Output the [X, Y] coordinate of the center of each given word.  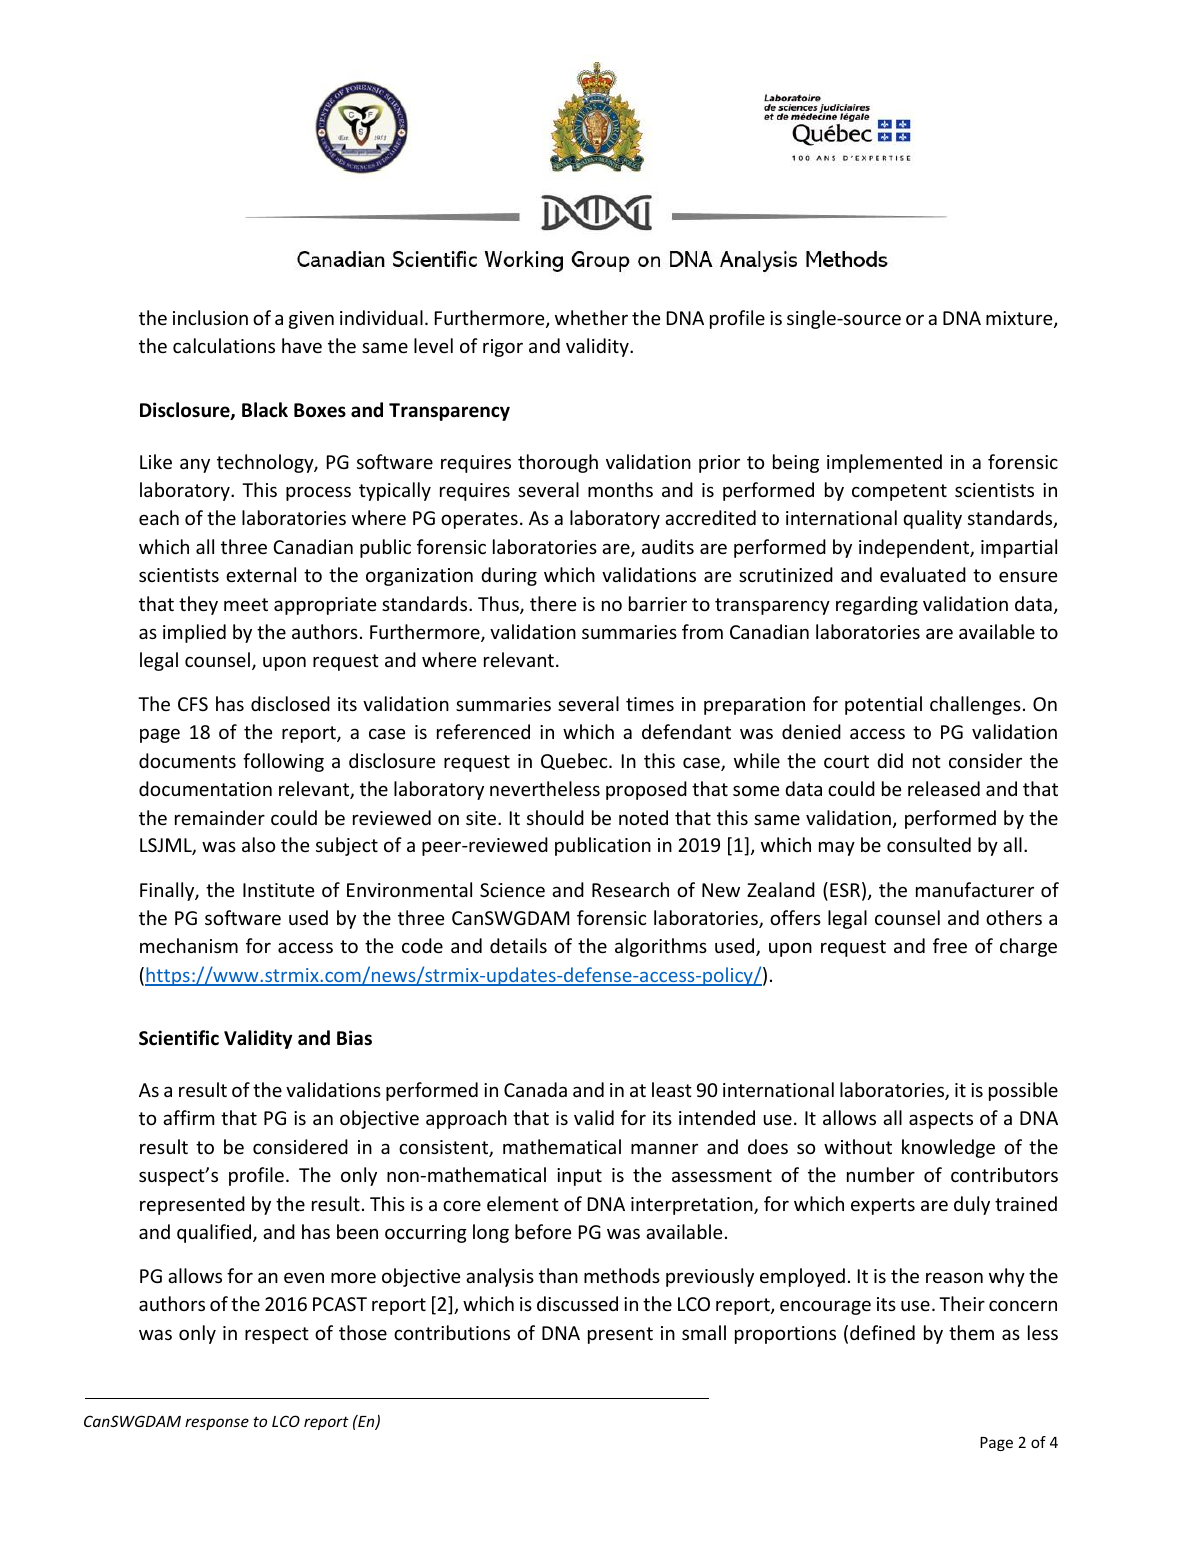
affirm [188, 1117]
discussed [577, 1303]
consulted [929, 844]
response [217, 1424]
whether [591, 317]
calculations [224, 345]
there [553, 603]
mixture [1020, 319]
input [579, 1177]
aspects [941, 1120]
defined [882, 1332]
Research [630, 889]
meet [246, 604]
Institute [278, 890]
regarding [877, 605]
